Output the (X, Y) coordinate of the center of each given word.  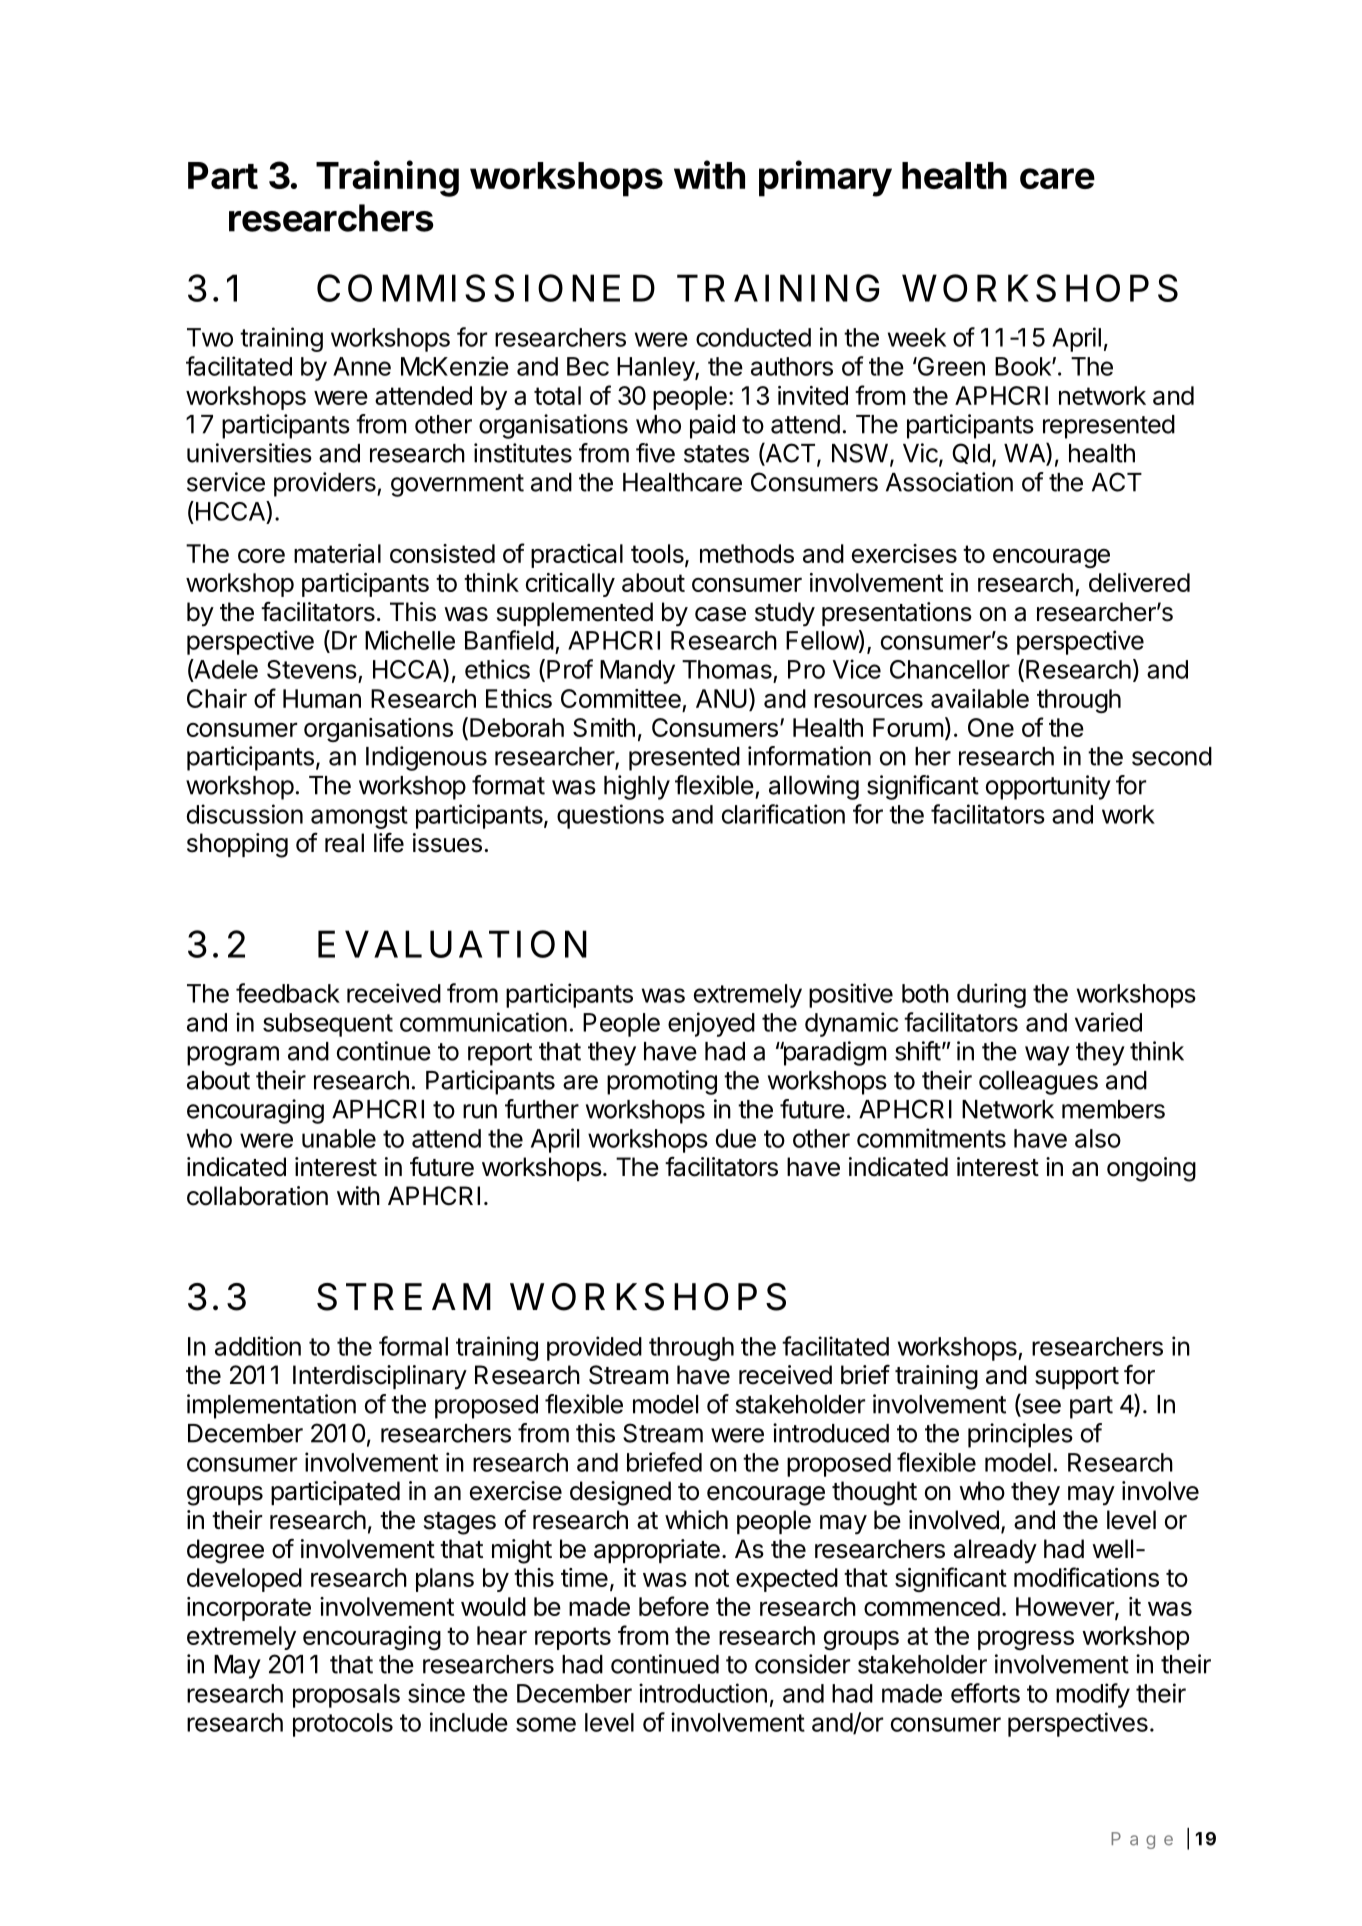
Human (322, 698)
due (736, 1138)
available (980, 698)
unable (339, 1138)
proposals (346, 1696)
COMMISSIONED (486, 288)
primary (825, 178)
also (1098, 1138)
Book (1024, 366)
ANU (721, 698)
